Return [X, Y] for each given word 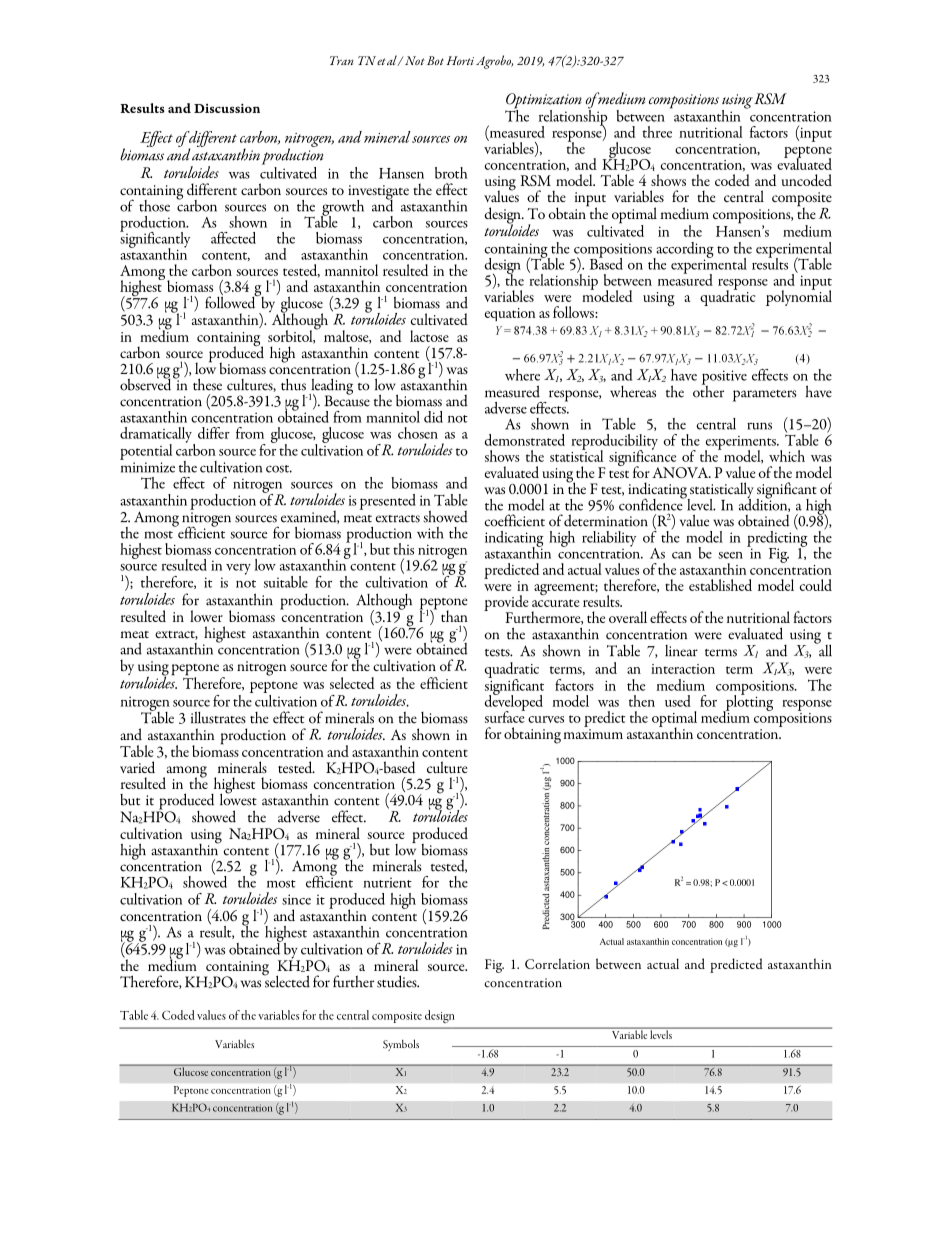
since [296, 899]
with [430, 533]
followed [231, 301]
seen [730, 555]
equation [510, 314]
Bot [435, 60]
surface [505, 716]
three [657, 132]
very [238, 569]
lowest [238, 798]
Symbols [401, 1045]
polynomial [799, 297]
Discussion [227, 108]
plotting [748, 703]
